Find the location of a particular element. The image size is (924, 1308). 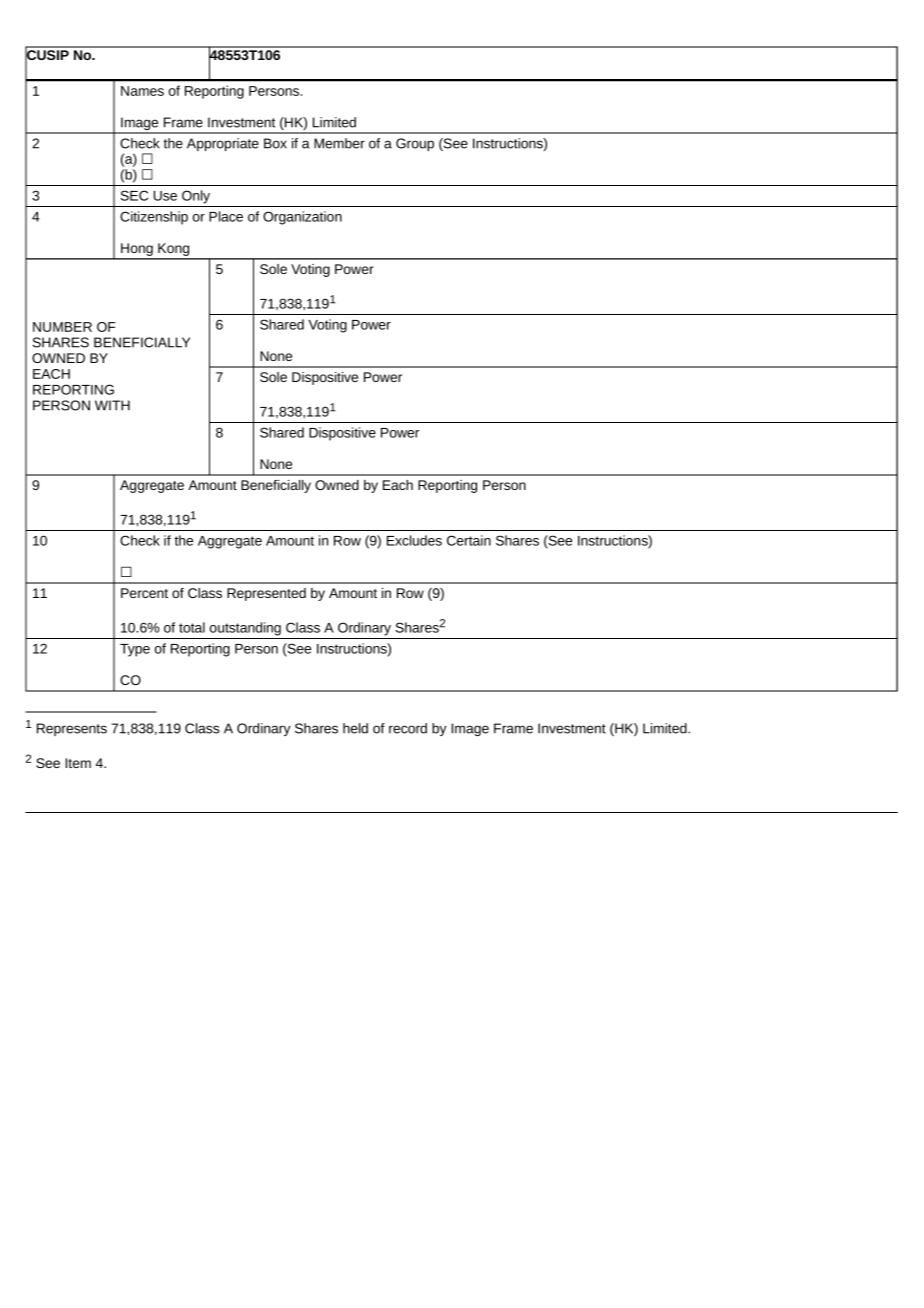

Names is located at coordinates (142, 91).
